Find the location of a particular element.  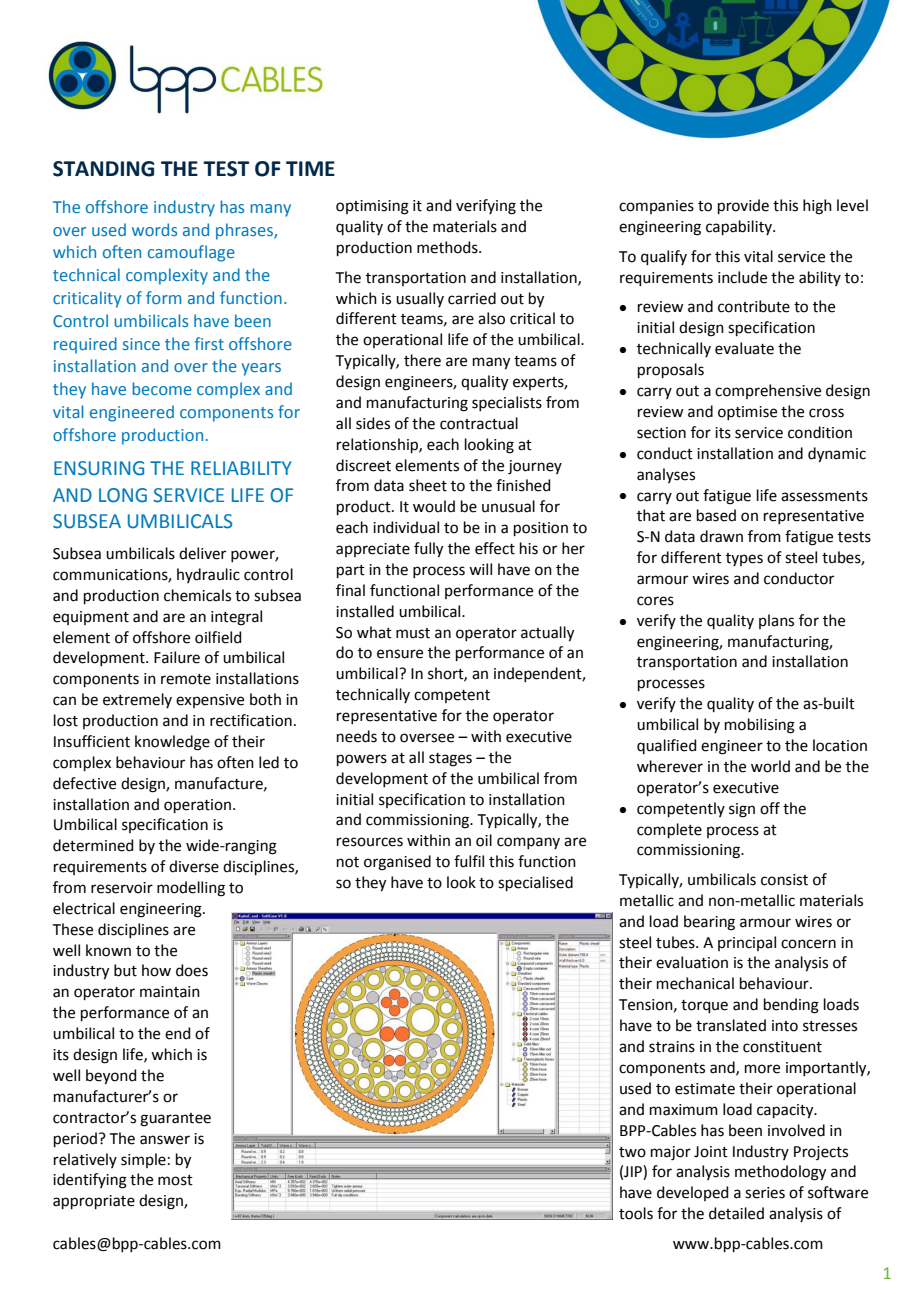

would is located at coordinates (434, 506).
